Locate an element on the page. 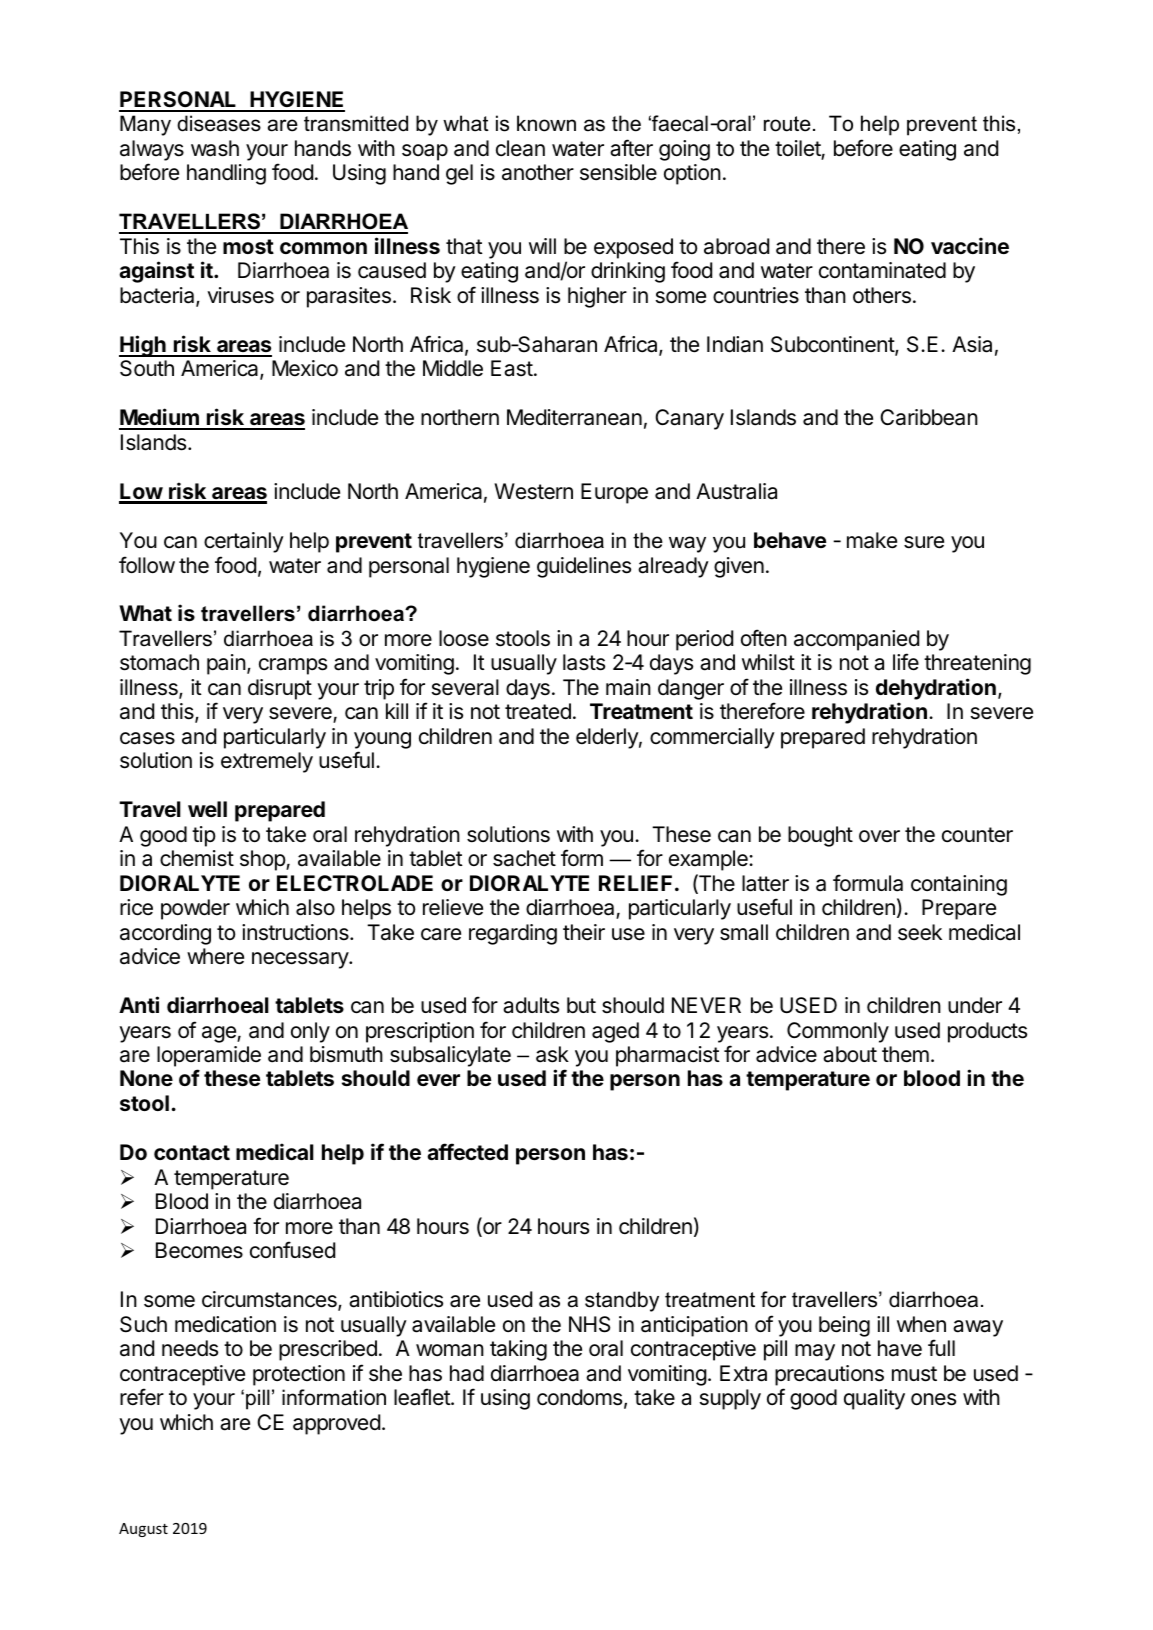  tip is located at coordinates (204, 836).
